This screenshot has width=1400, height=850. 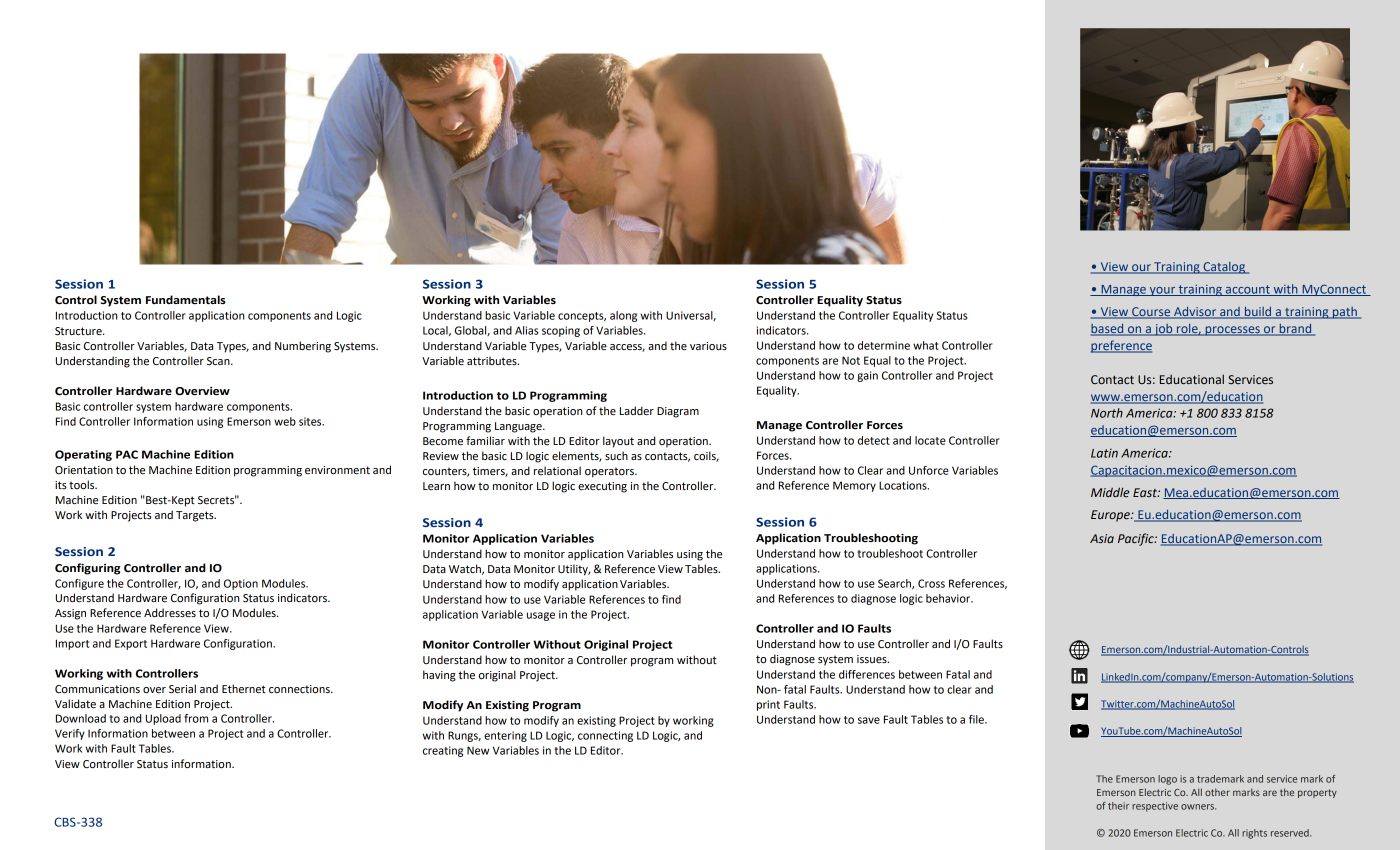 What do you see at coordinates (186, 300) in the screenshot?
I see `Fundamentals` at bounding box center [186, 300].
